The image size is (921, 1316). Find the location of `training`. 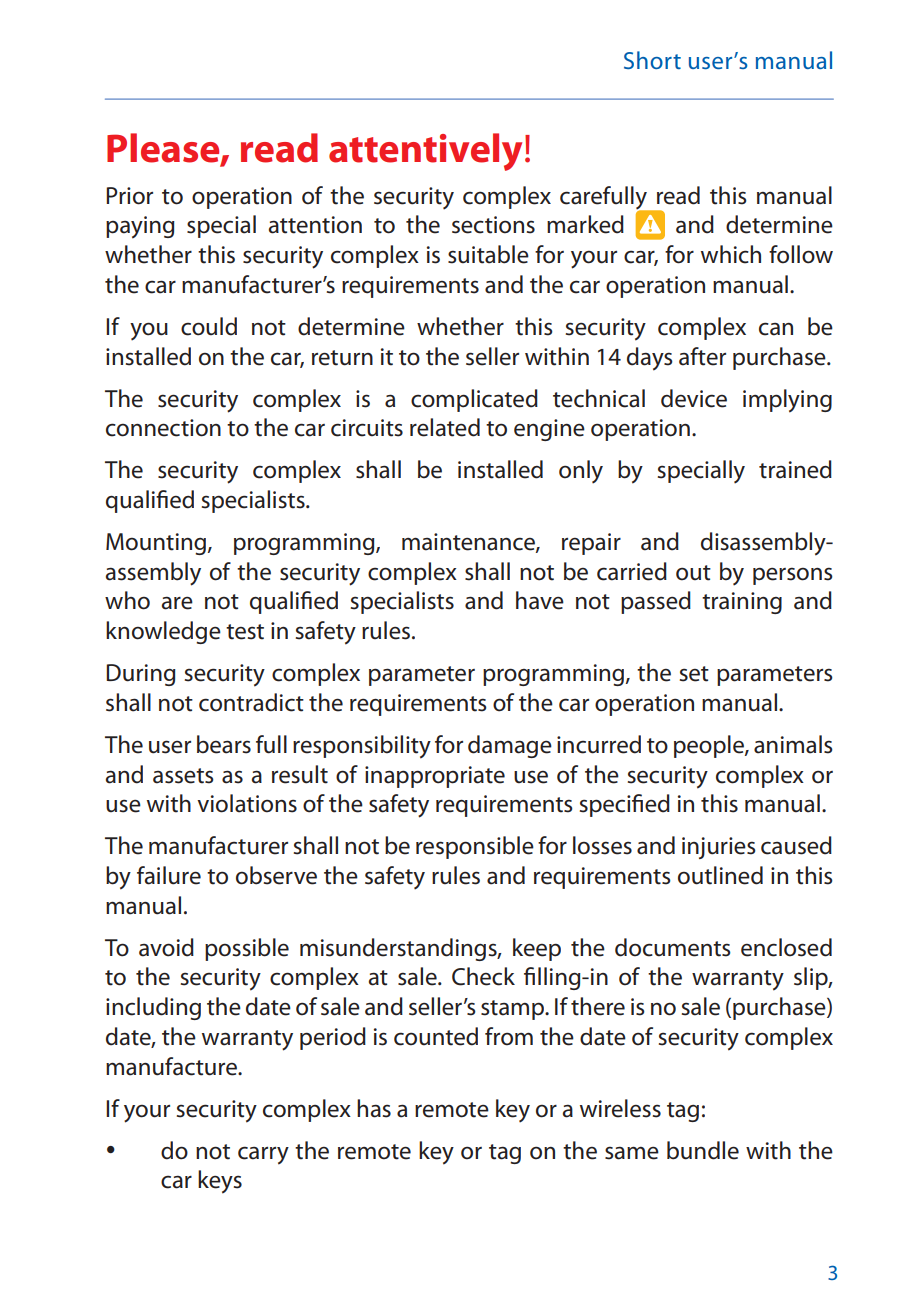

training is located at coordinates (742, 603).
